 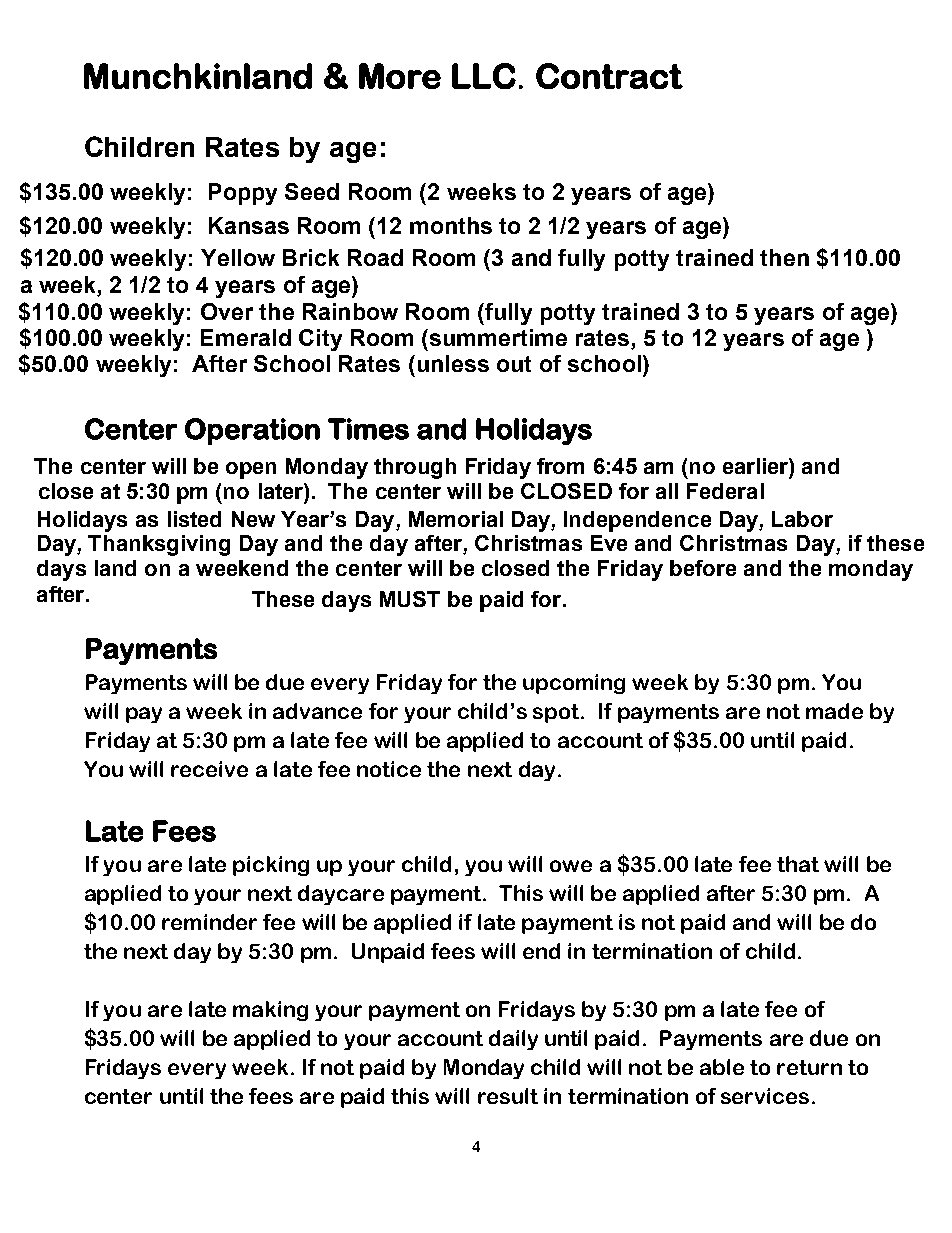 I want to click on advance, so click(x=317, y=711).
